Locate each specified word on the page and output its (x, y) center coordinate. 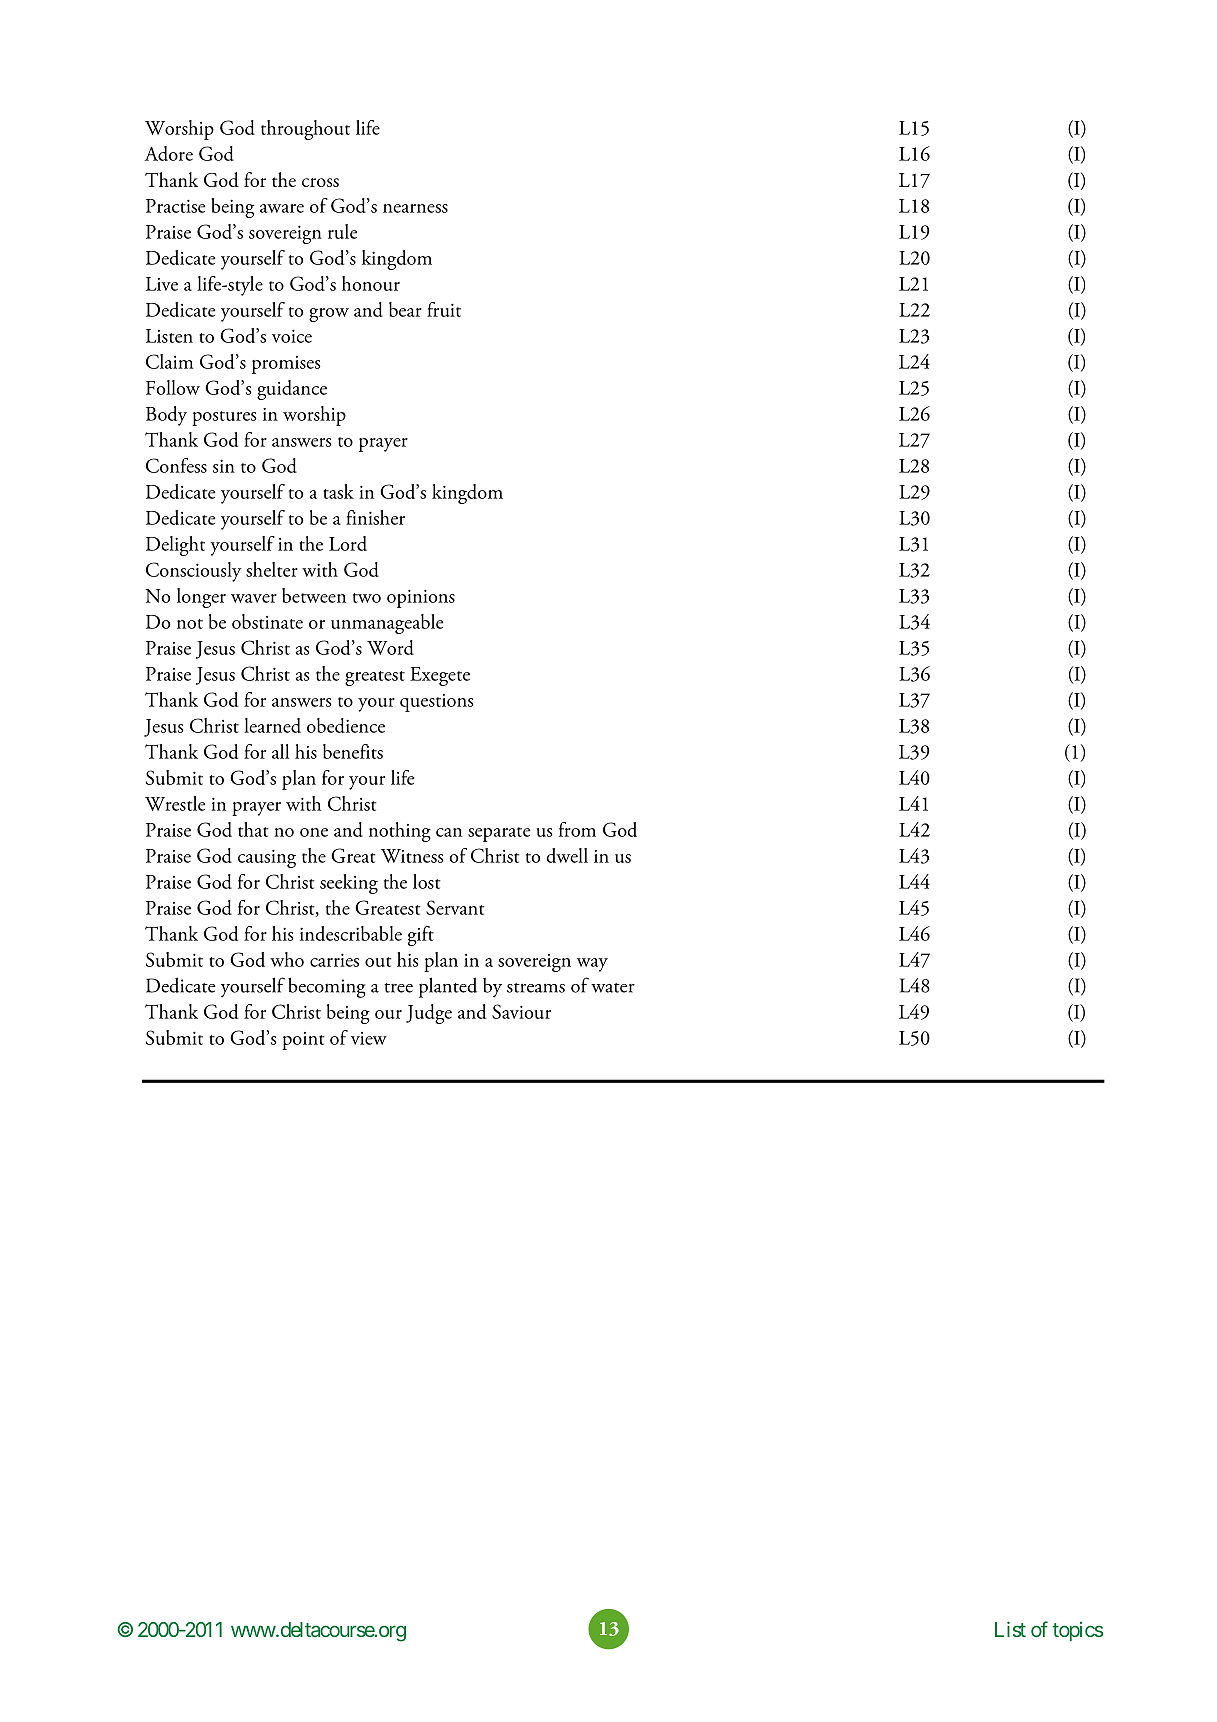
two (367, 598)
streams (536, 988)
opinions (421, 599)
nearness (415, 208)
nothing (400, 832)
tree (398, 988)
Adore (168, 153)
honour (371, 283)
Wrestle (175, 803)
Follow (173, 387)
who (287, 959)
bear (405, 309)
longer (201, 598)
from (577, 829)
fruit (444, 309)
